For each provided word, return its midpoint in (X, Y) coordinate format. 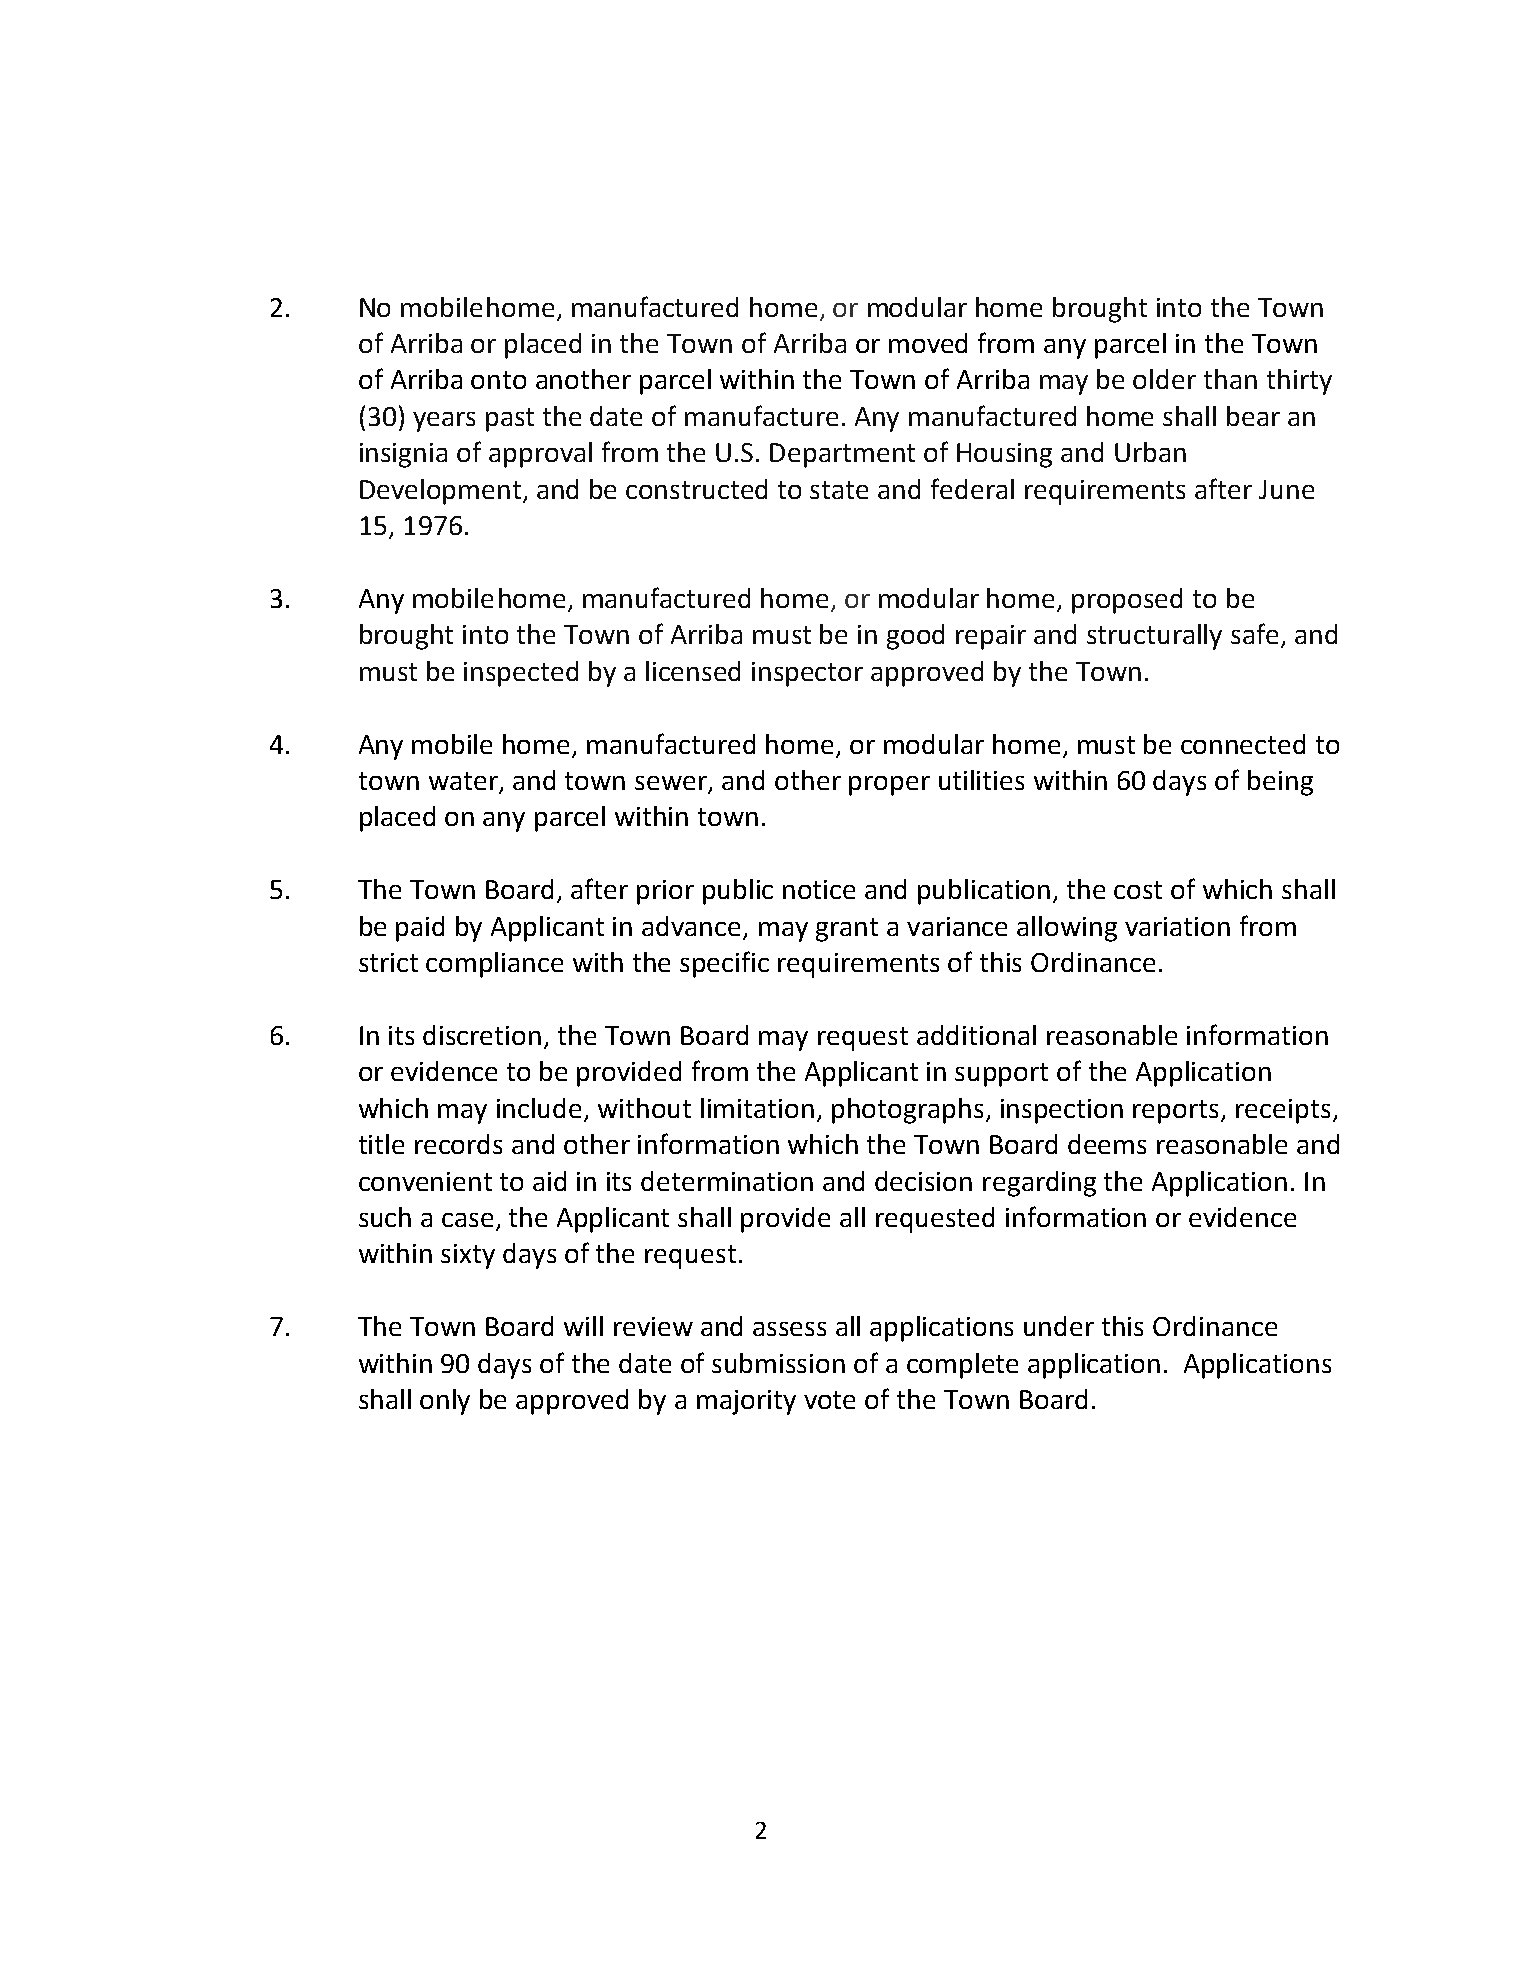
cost (1138, 890)
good (915, 637)
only (445, 1402)
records (458, 1144)
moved (928, 343)
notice (819, 889)
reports (1177, 1112)
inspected (521, 674)
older (1164, 379)
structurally (1154, 637)
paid (420, 929)
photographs (909, 1111)
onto (498, 380)
